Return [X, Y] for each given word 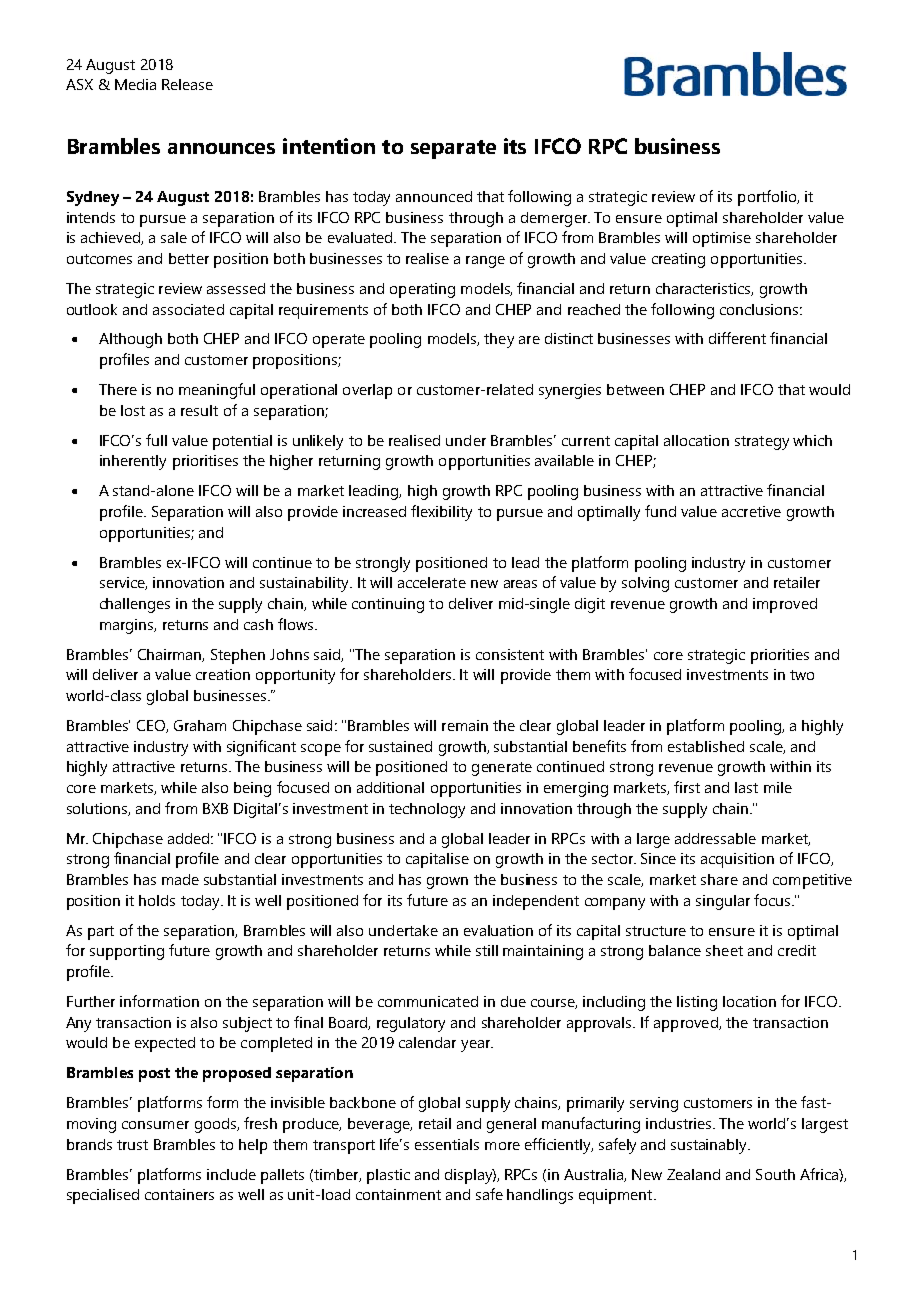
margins [128, 626]
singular [723, 902]
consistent [510, 654]
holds [157, 900]
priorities [780, 656]
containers [179, 1194]
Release [187, 84]
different [737, 338]
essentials [447, 1144]
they [499, 340]
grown [447, 883]
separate [453, 149]
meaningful [217, 391]
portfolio [768, 198]
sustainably [710, 1146]
